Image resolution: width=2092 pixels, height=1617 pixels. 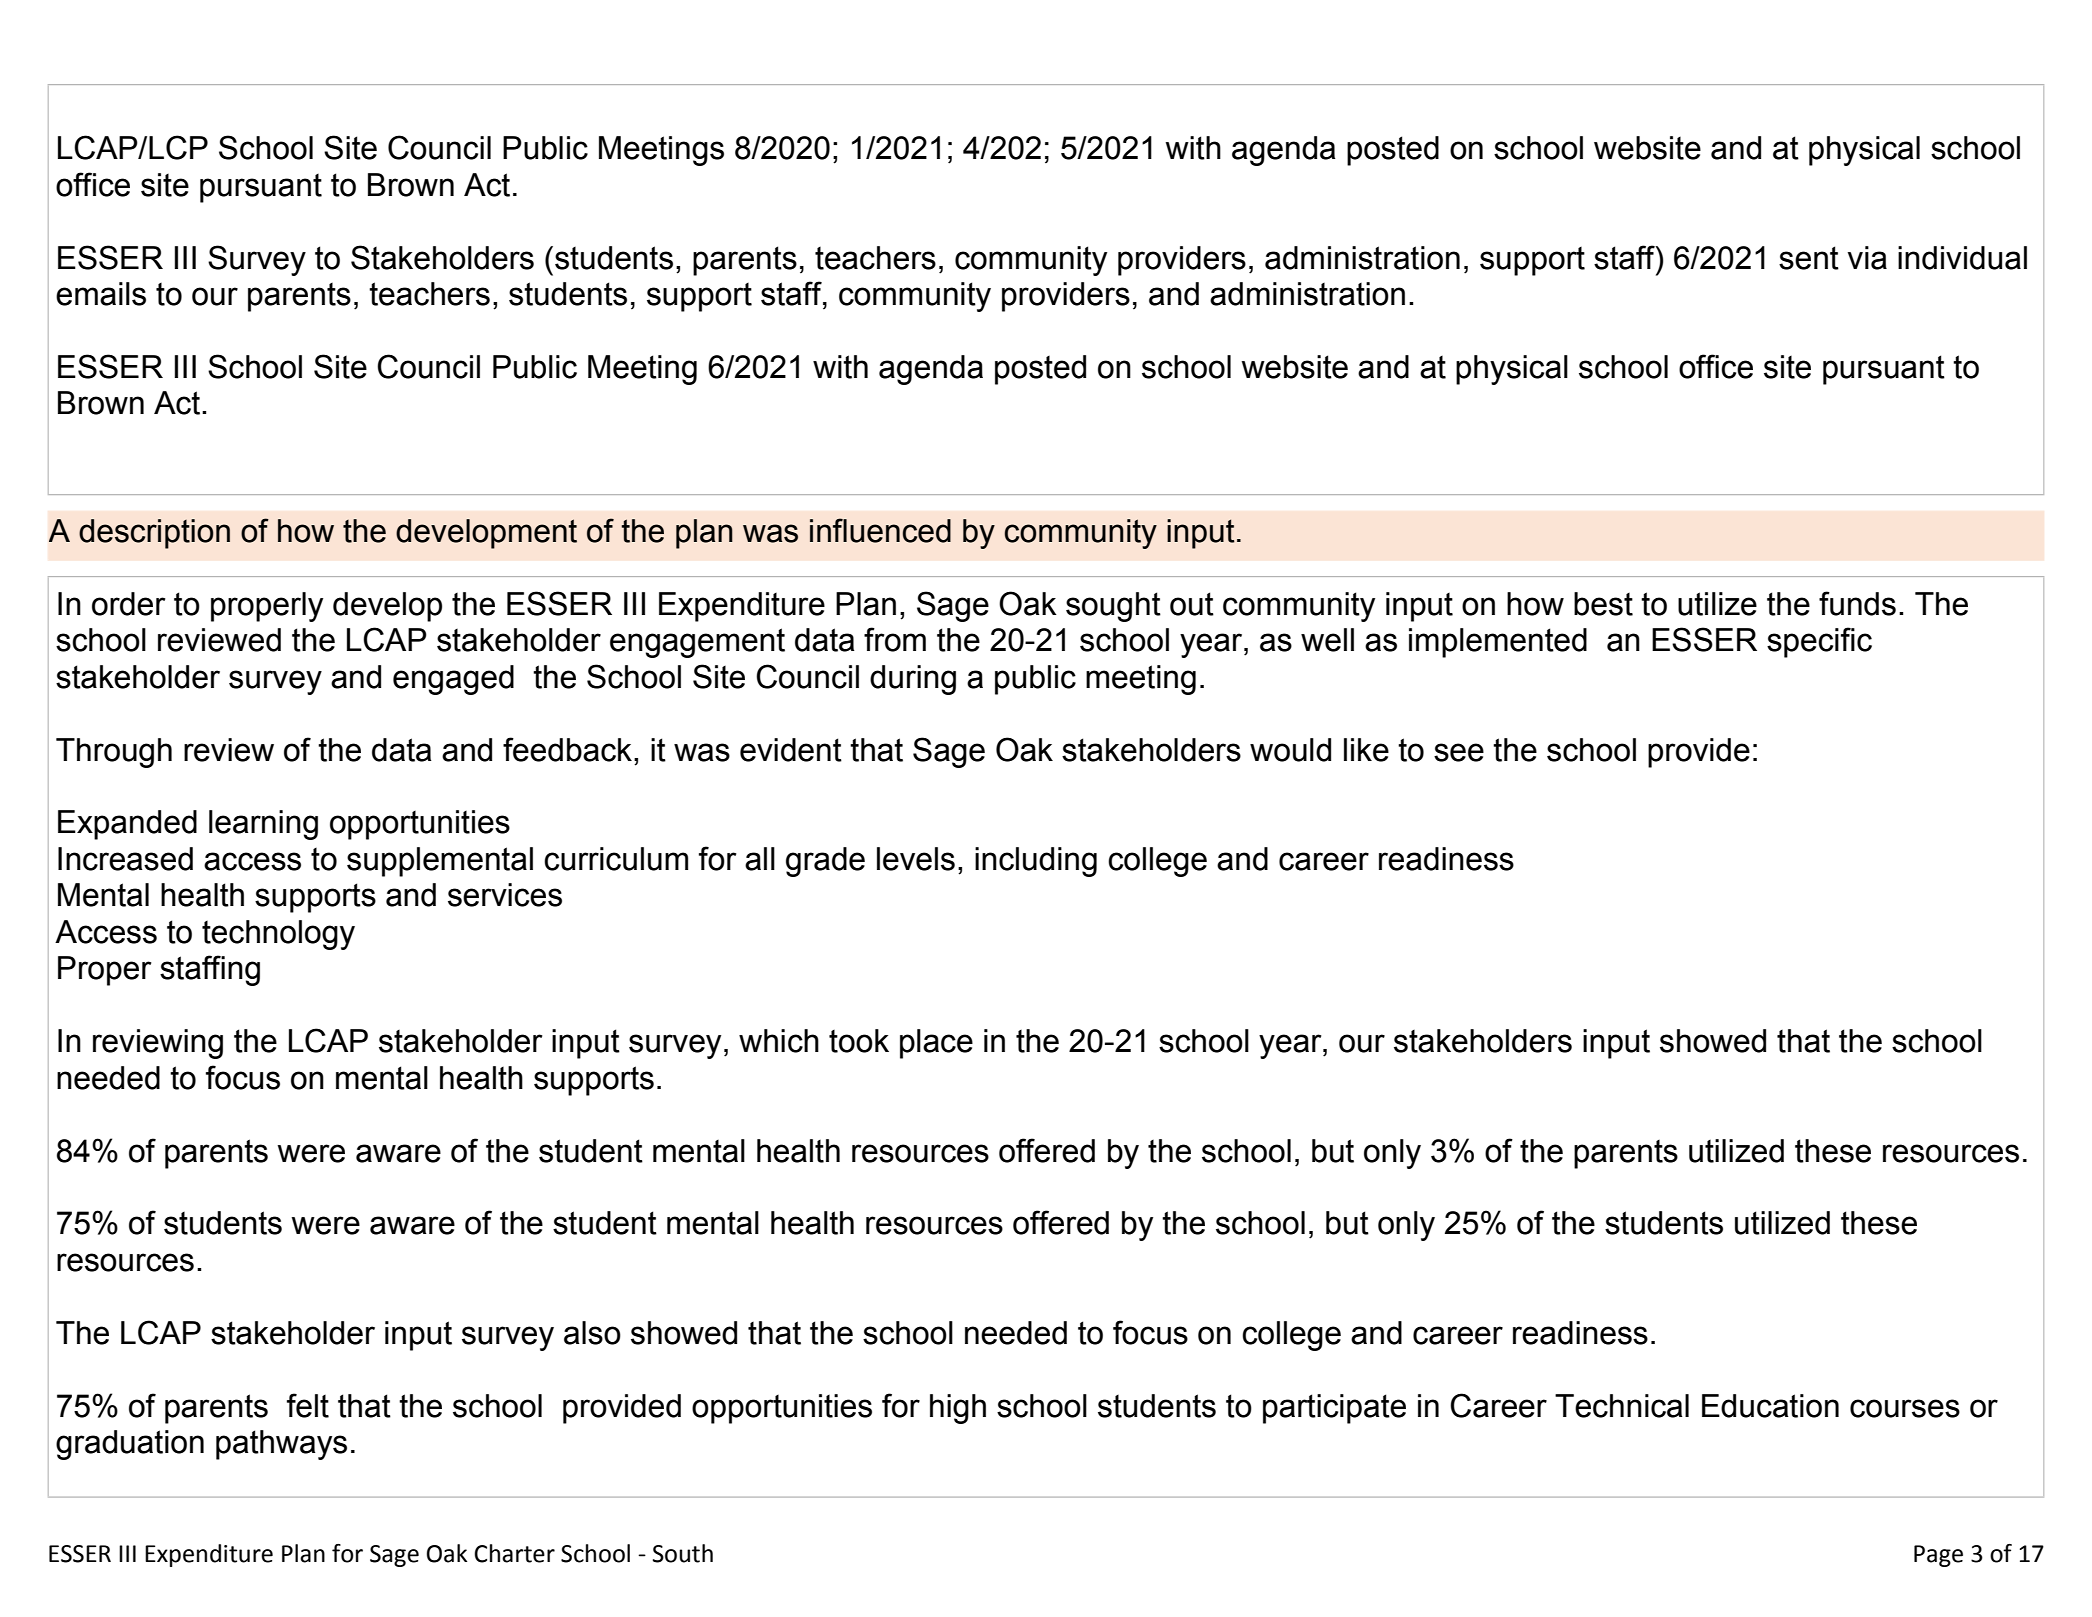 I want to click on Page, so click(x=1938, y=1556).
